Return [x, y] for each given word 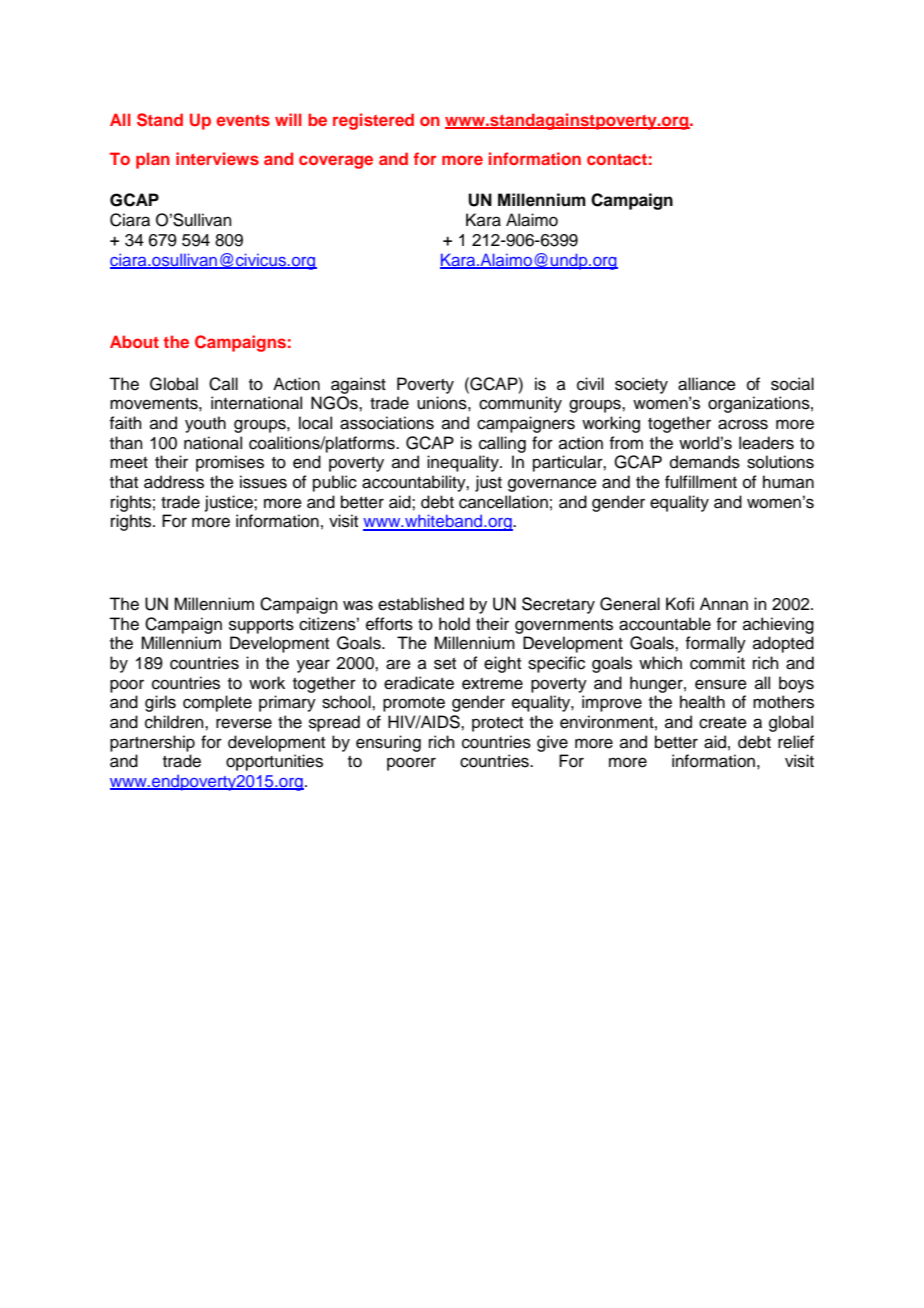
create [723, 723]
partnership [152, 743]
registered [373, 121]
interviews [217, 158]
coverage [336, 162]
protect [497, 724]
